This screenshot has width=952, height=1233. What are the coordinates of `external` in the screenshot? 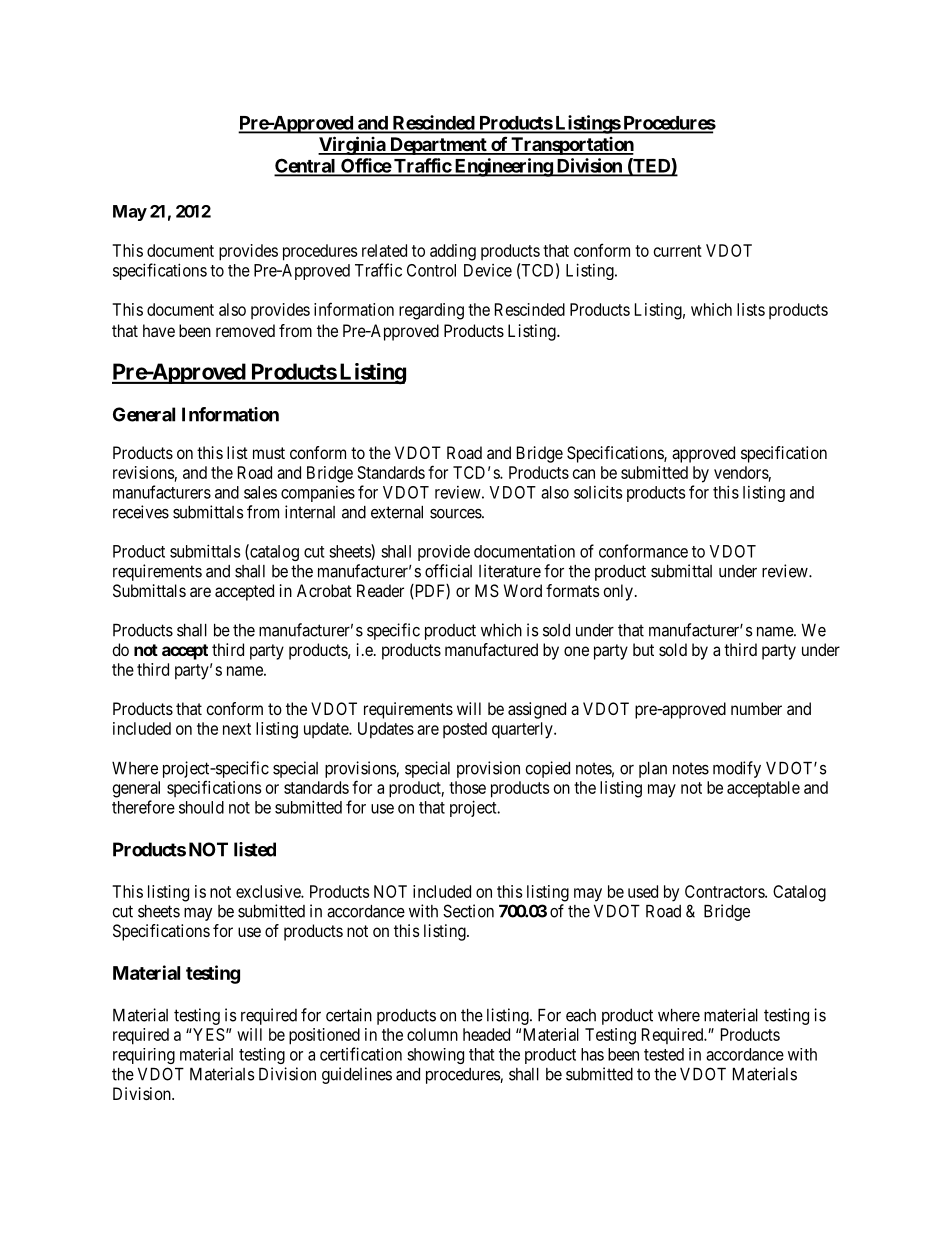 It's located at (397, 512).
